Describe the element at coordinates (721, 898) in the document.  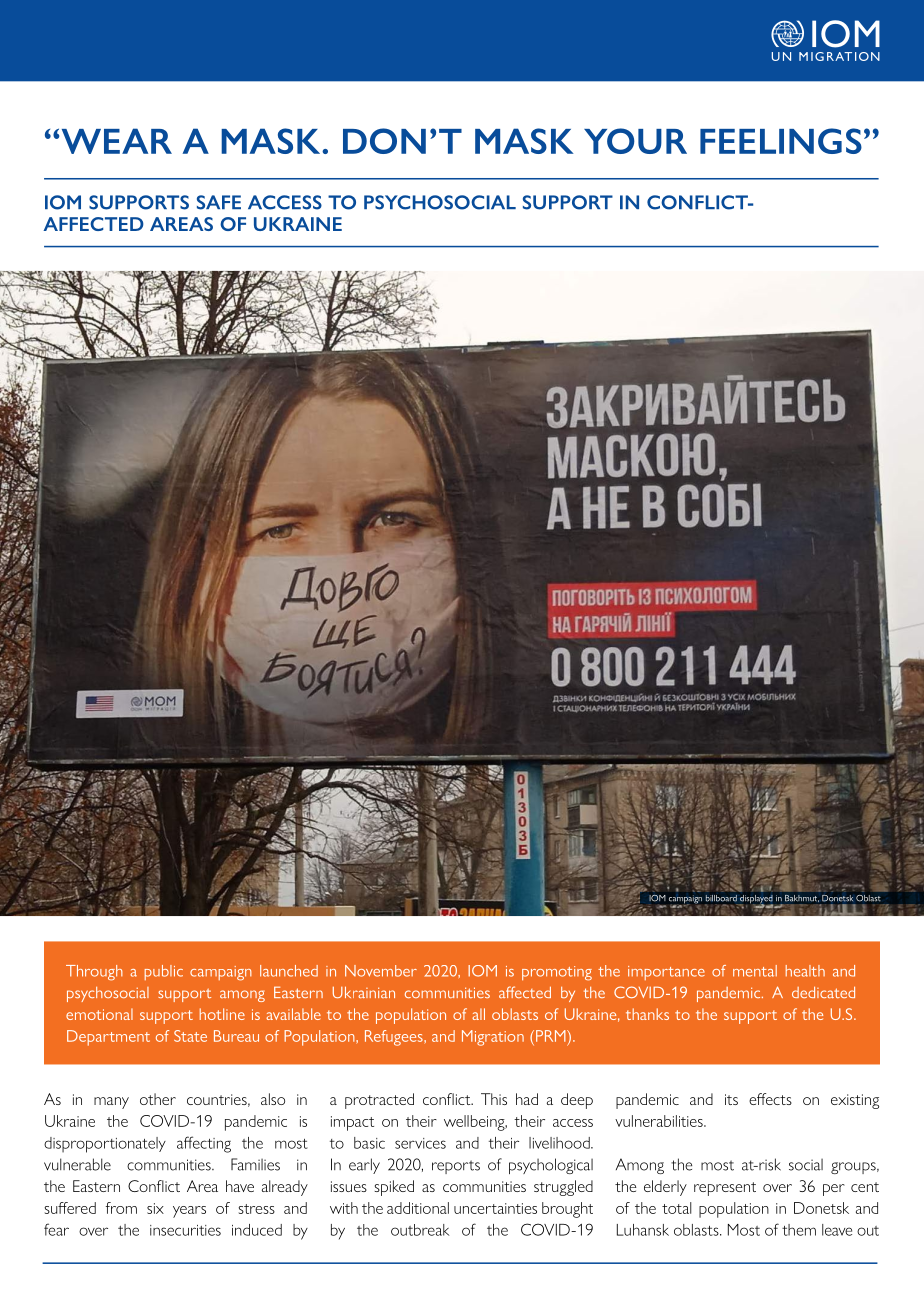
I see `billboard` at that location.
